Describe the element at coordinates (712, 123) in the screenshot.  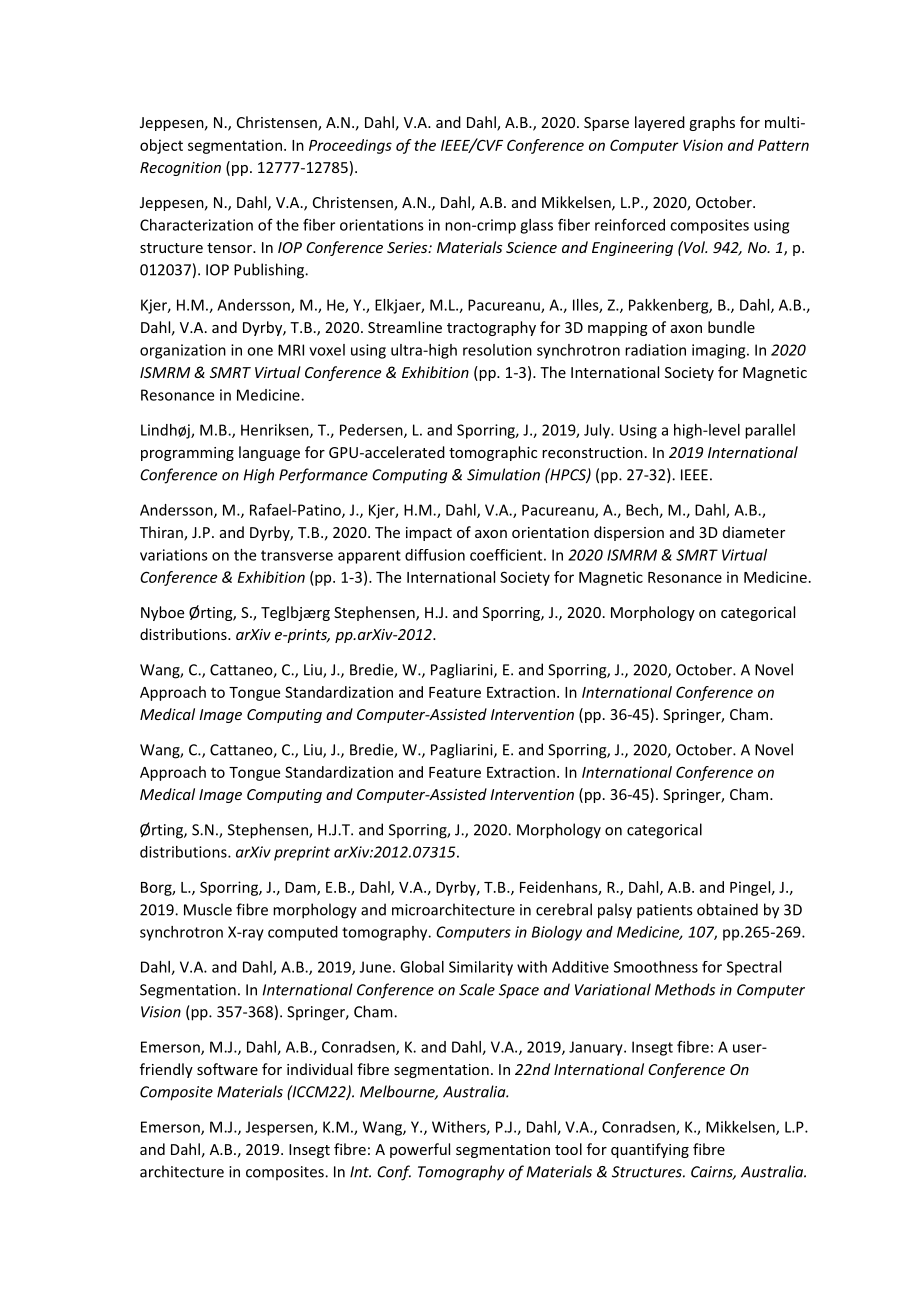
I see `graphs` at that location.
